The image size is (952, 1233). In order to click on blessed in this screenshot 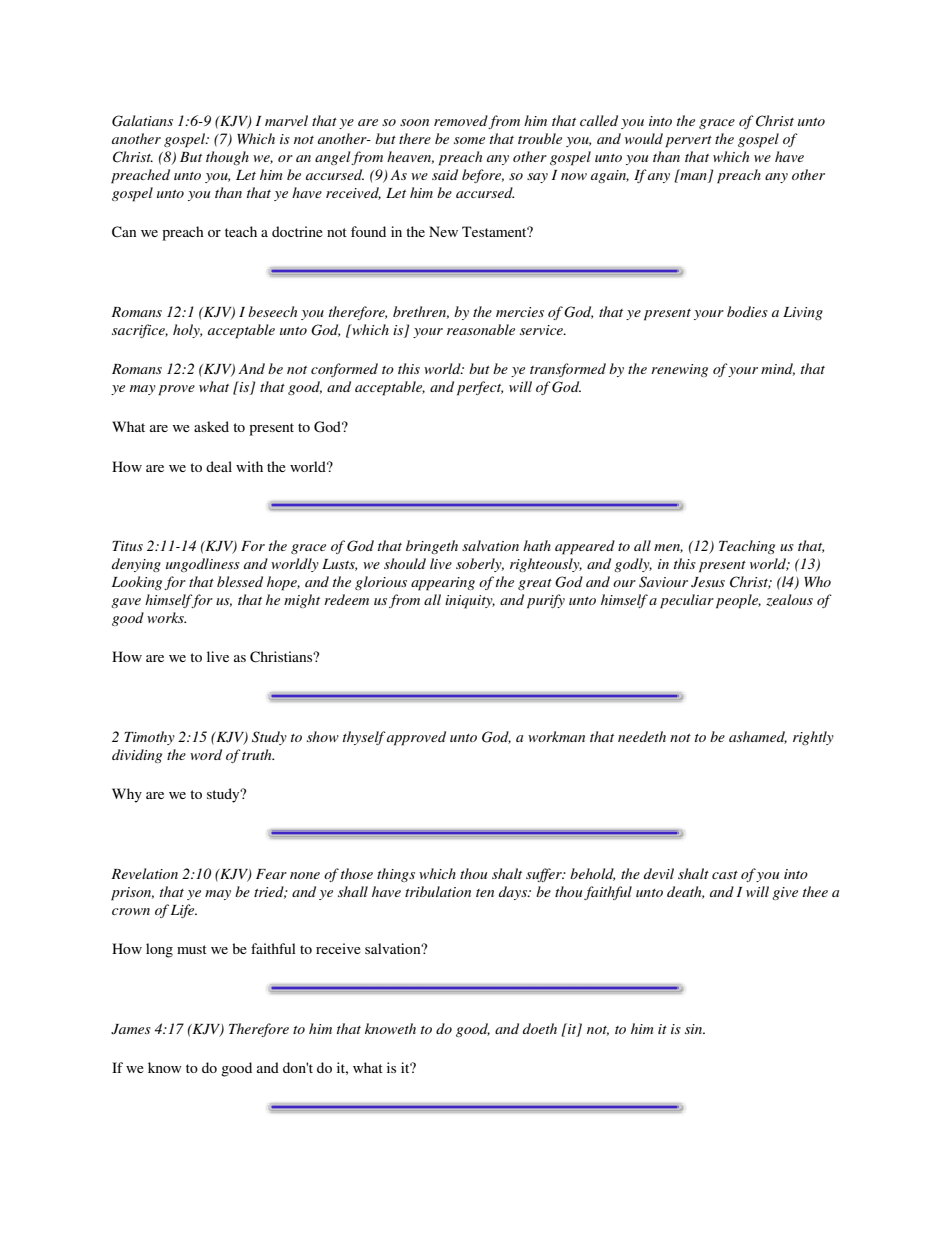, I will do `click(240, 581)`.
